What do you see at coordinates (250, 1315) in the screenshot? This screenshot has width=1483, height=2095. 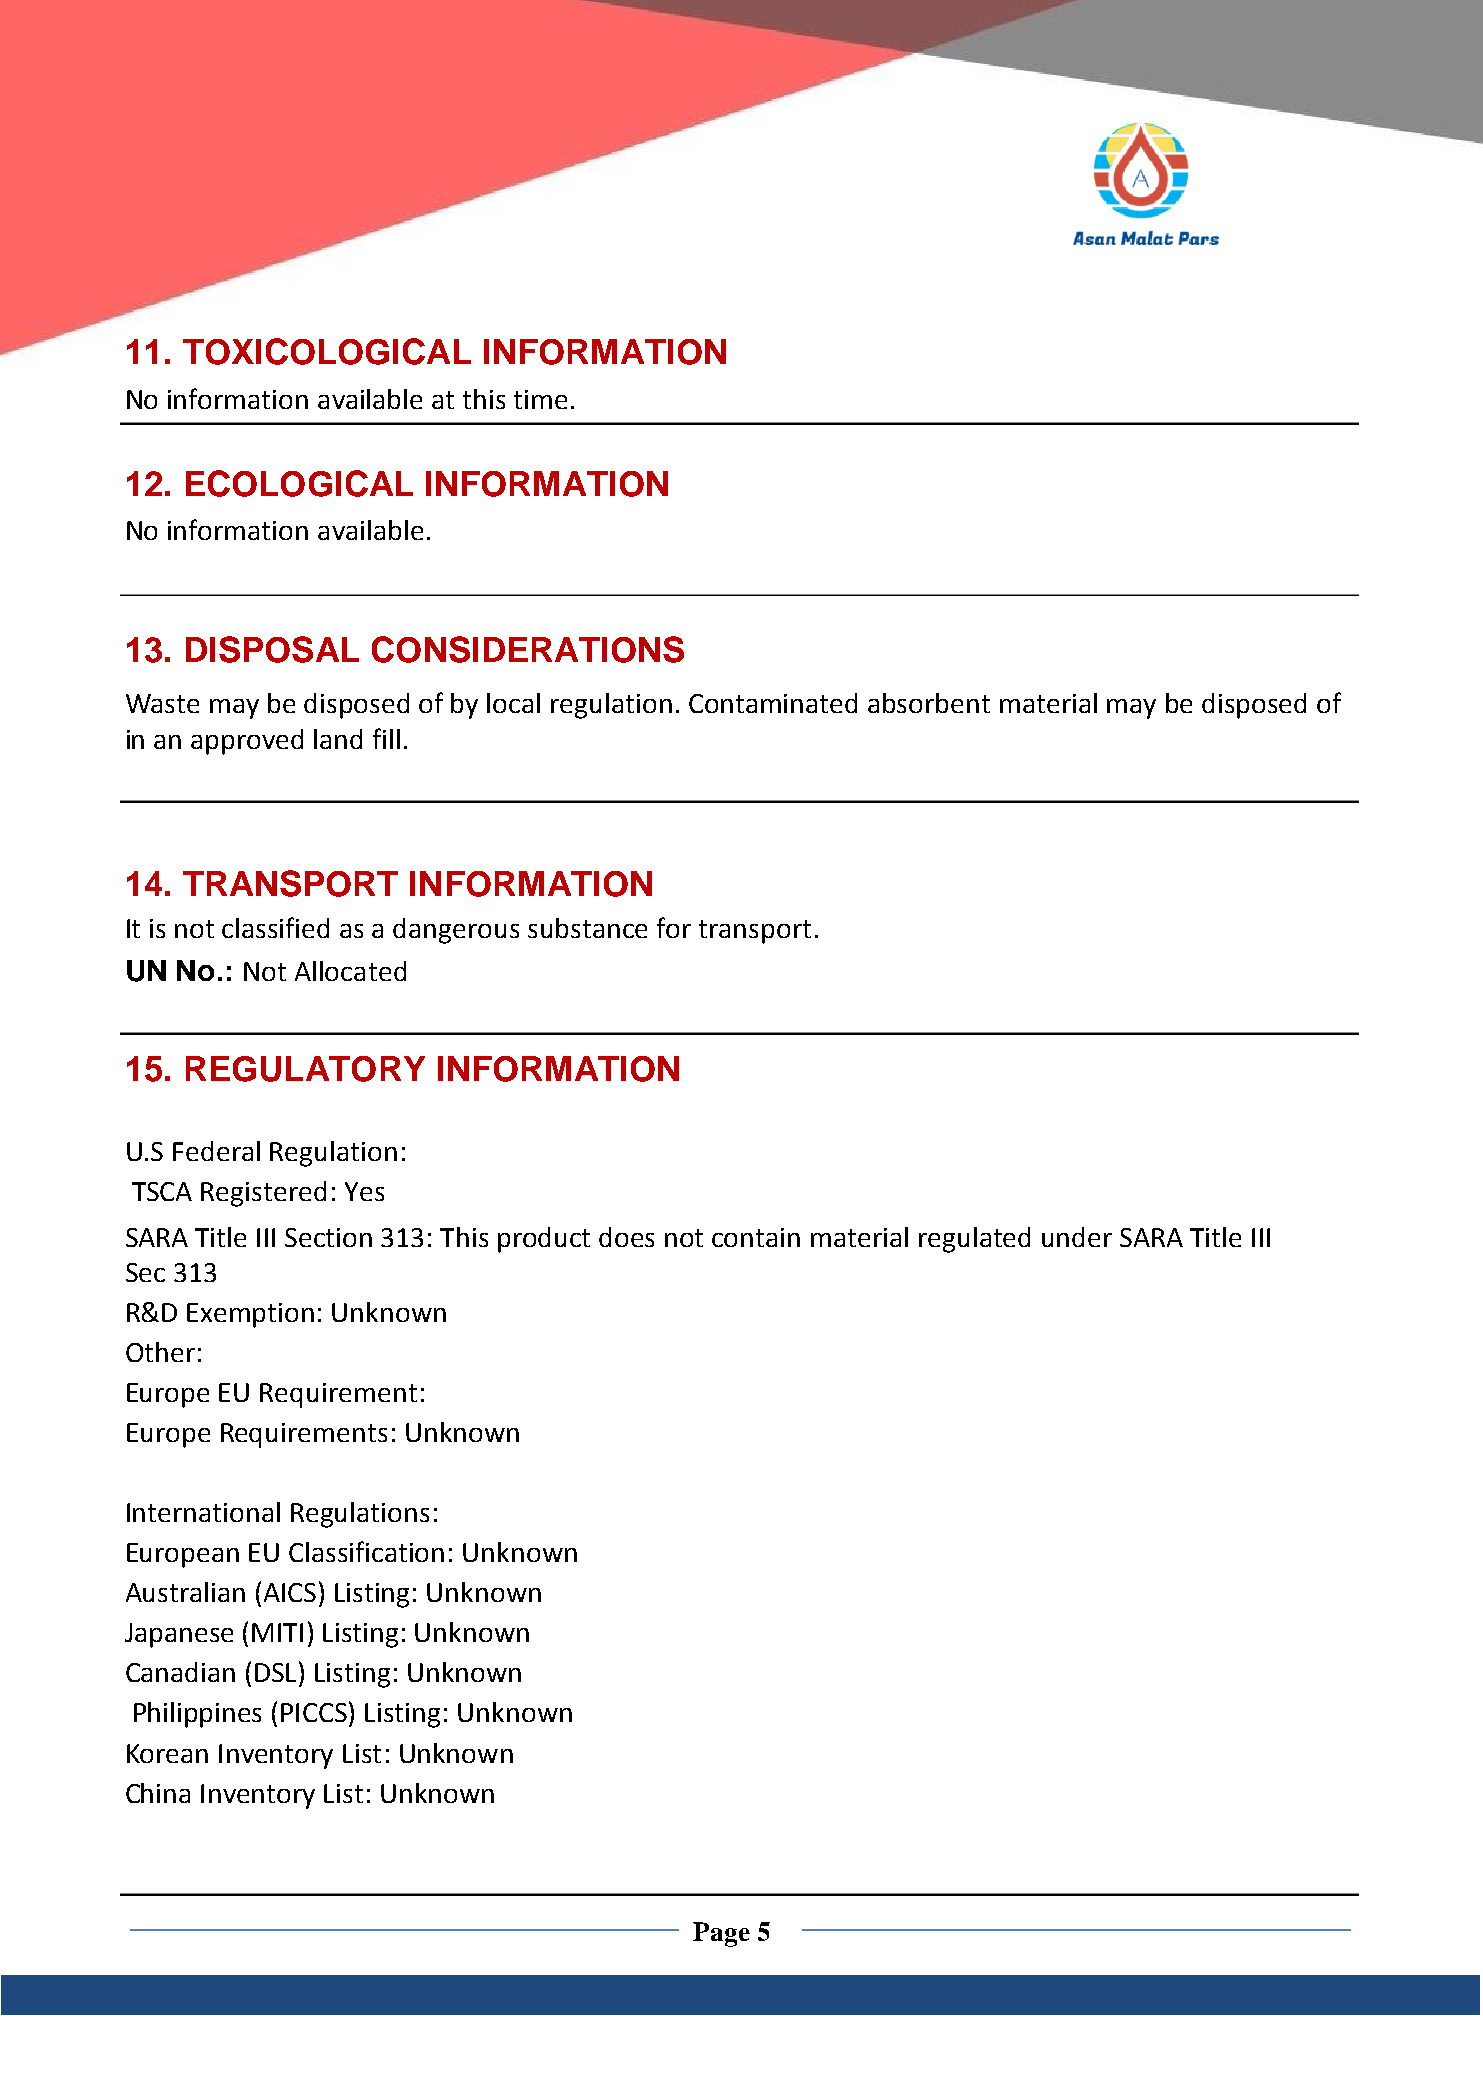 I see `Exemption` at bounding box center [250, 1315].
